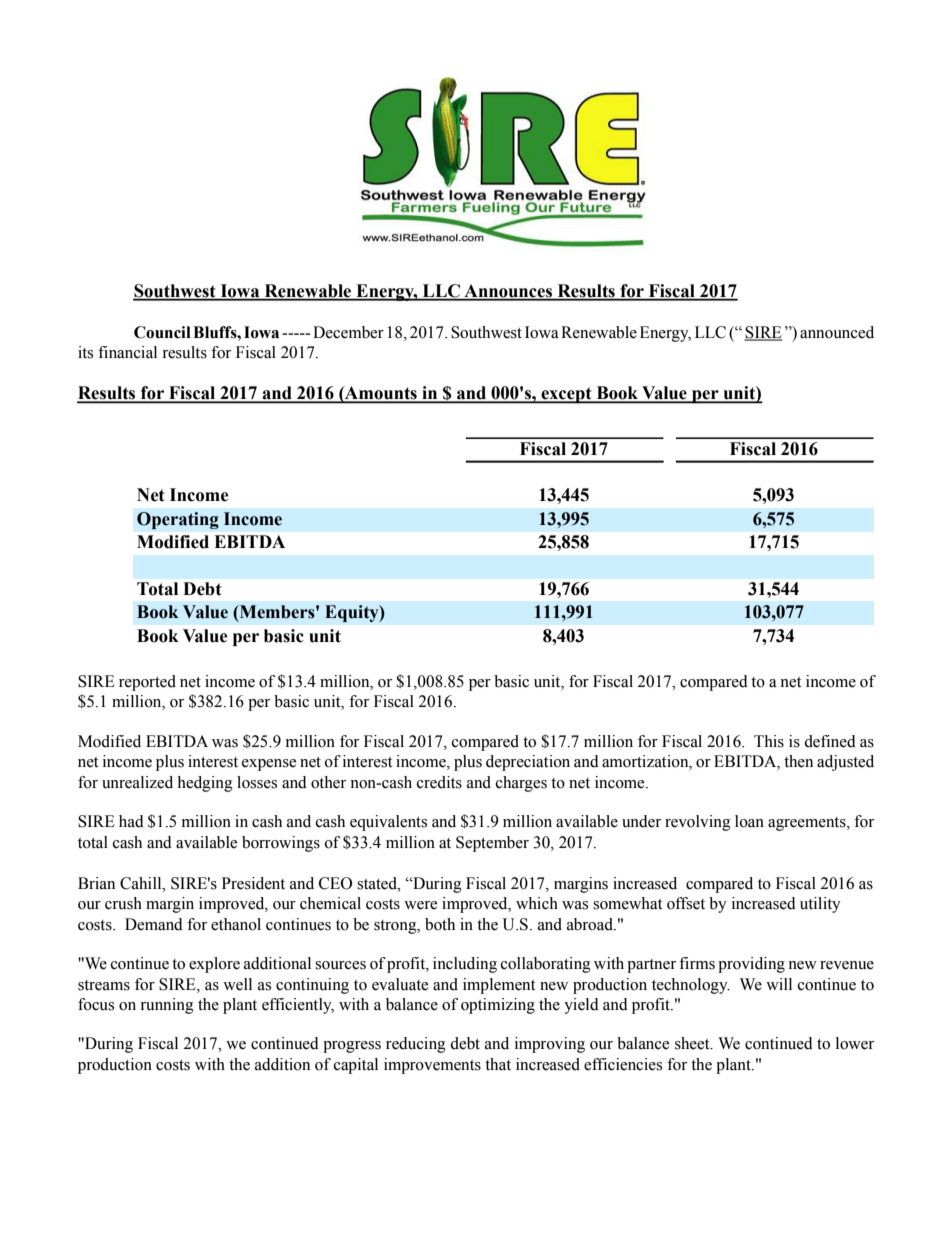 This screenshot has width=952, height=1233. Describe the element at coordinates (837, 332) in the screenshot. I see `announced` at that location.
